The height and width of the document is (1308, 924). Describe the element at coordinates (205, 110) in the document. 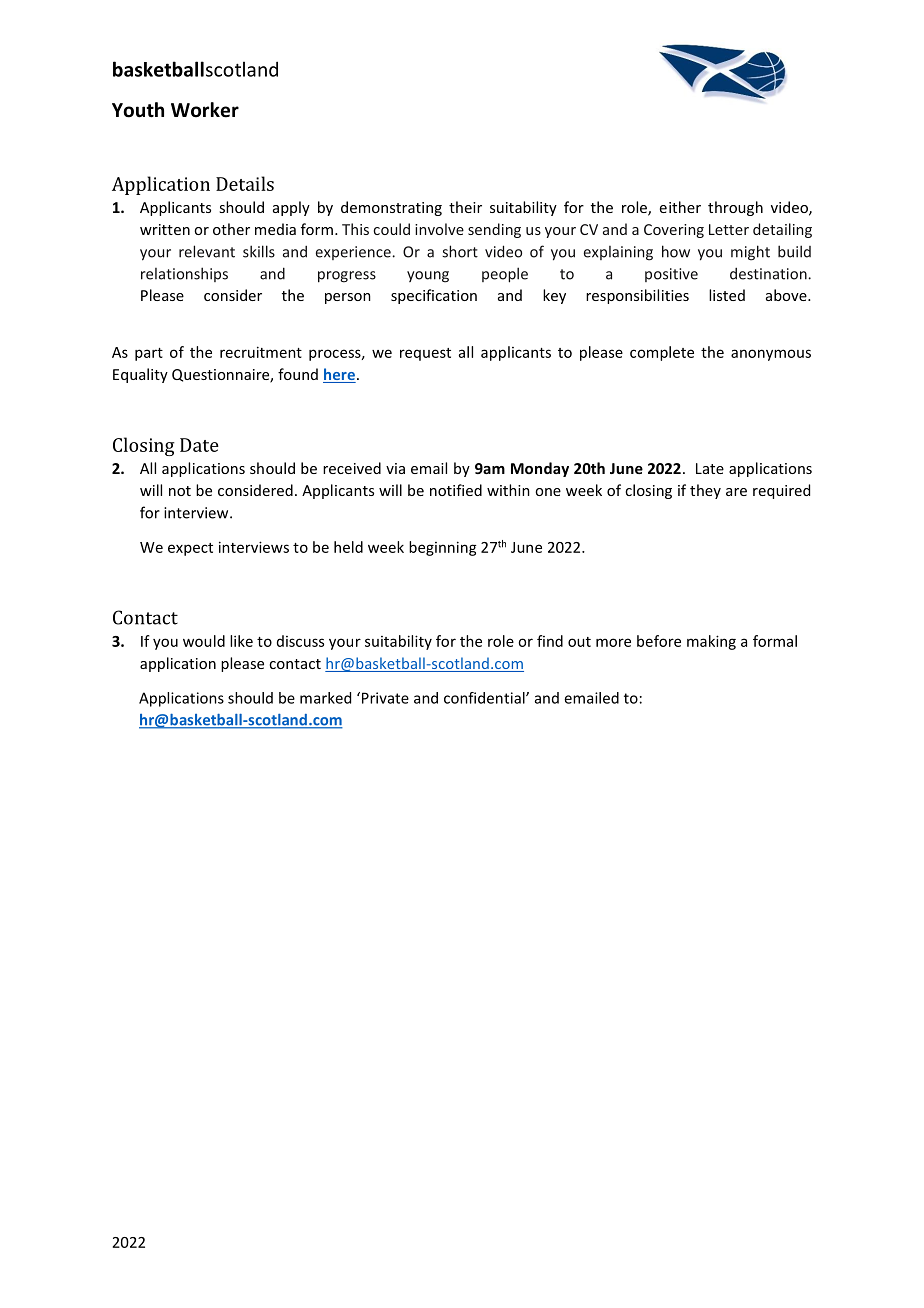

I see `Worker` at that location.
